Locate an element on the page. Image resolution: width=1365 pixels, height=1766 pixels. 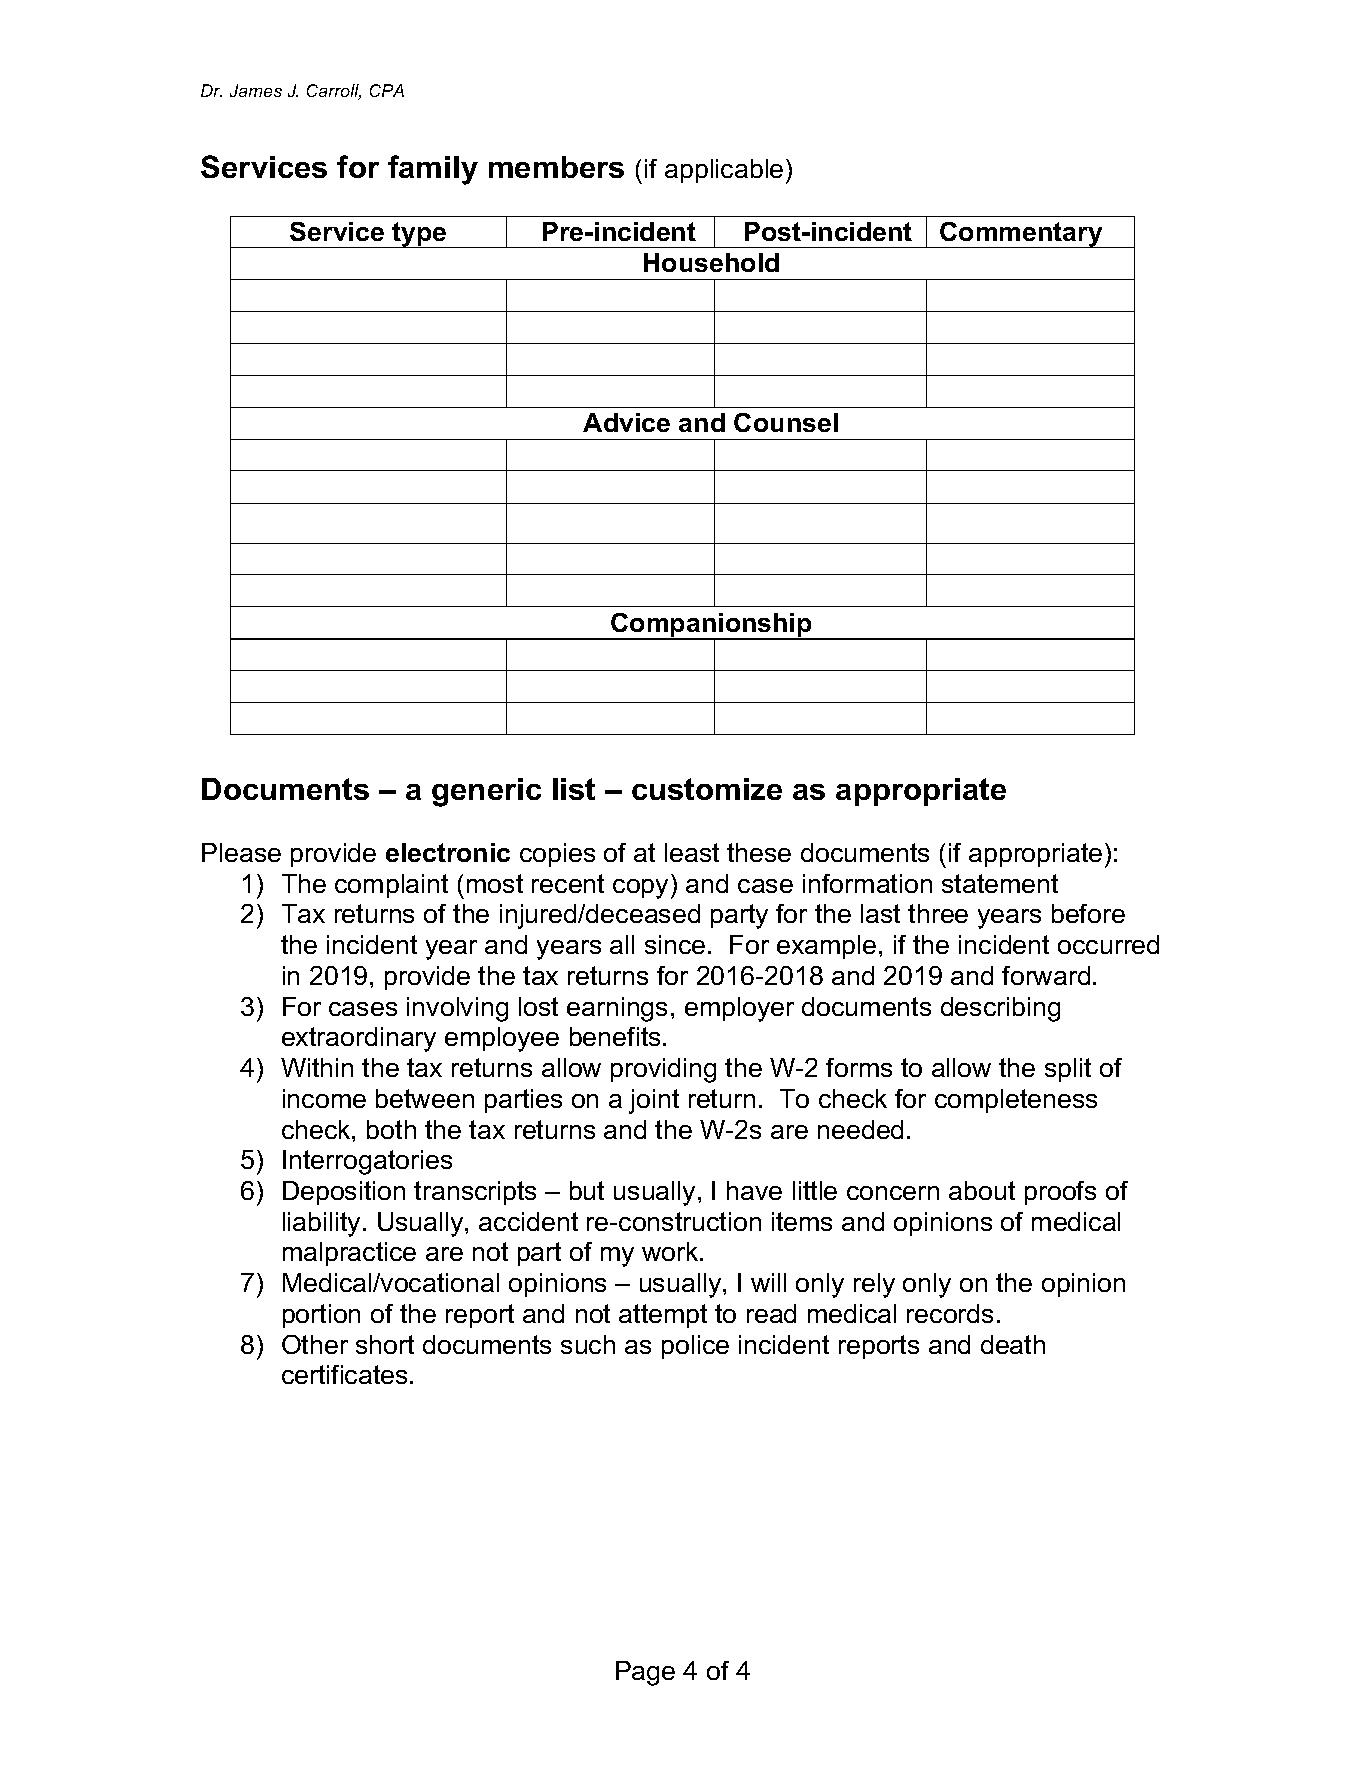
applicable is located at coordinates (724, 171).
